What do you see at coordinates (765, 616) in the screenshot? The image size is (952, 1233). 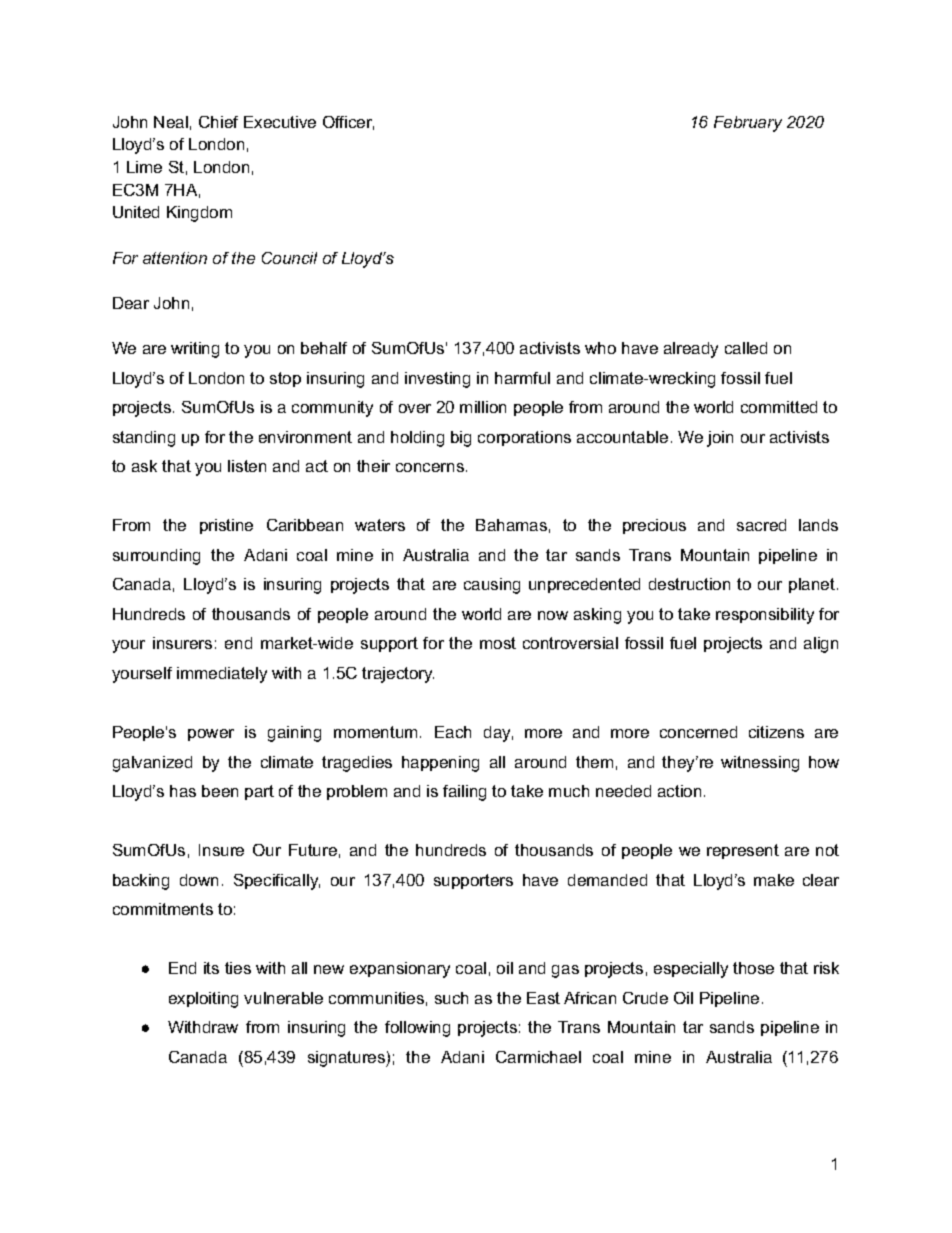 I see `responsibility` at bounding box center [765, 616].
